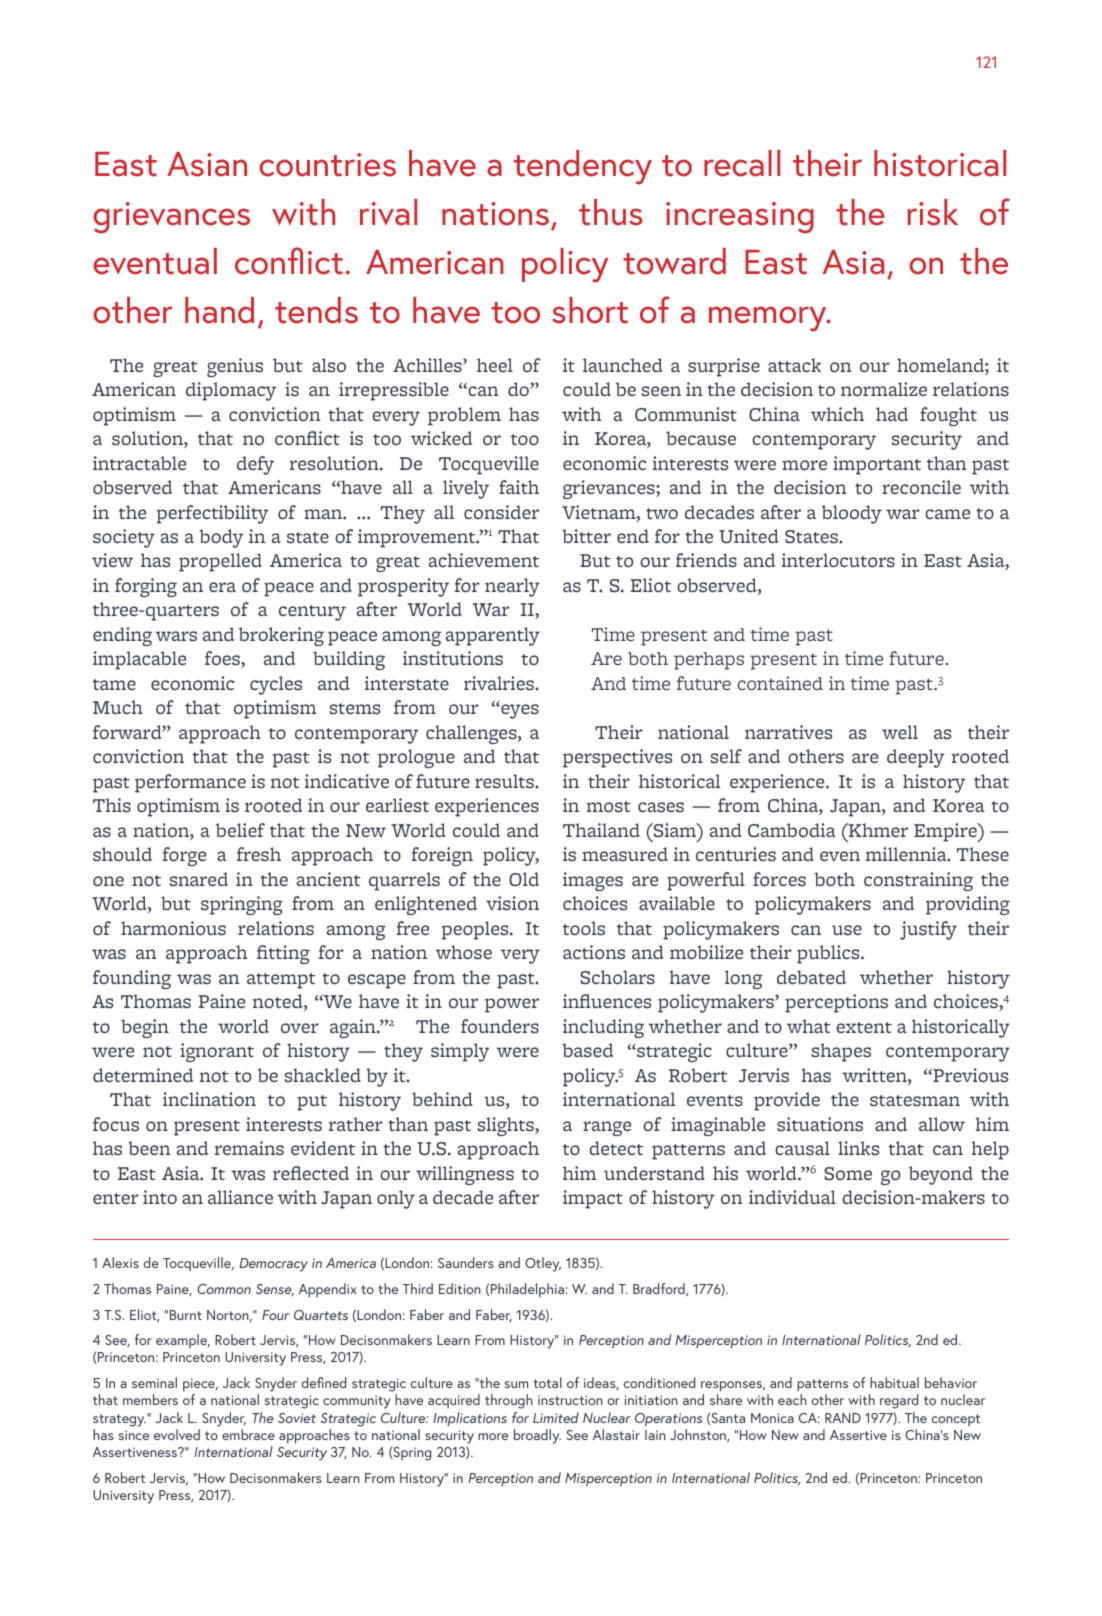  I want to click on propelled, so click(220, 562).
